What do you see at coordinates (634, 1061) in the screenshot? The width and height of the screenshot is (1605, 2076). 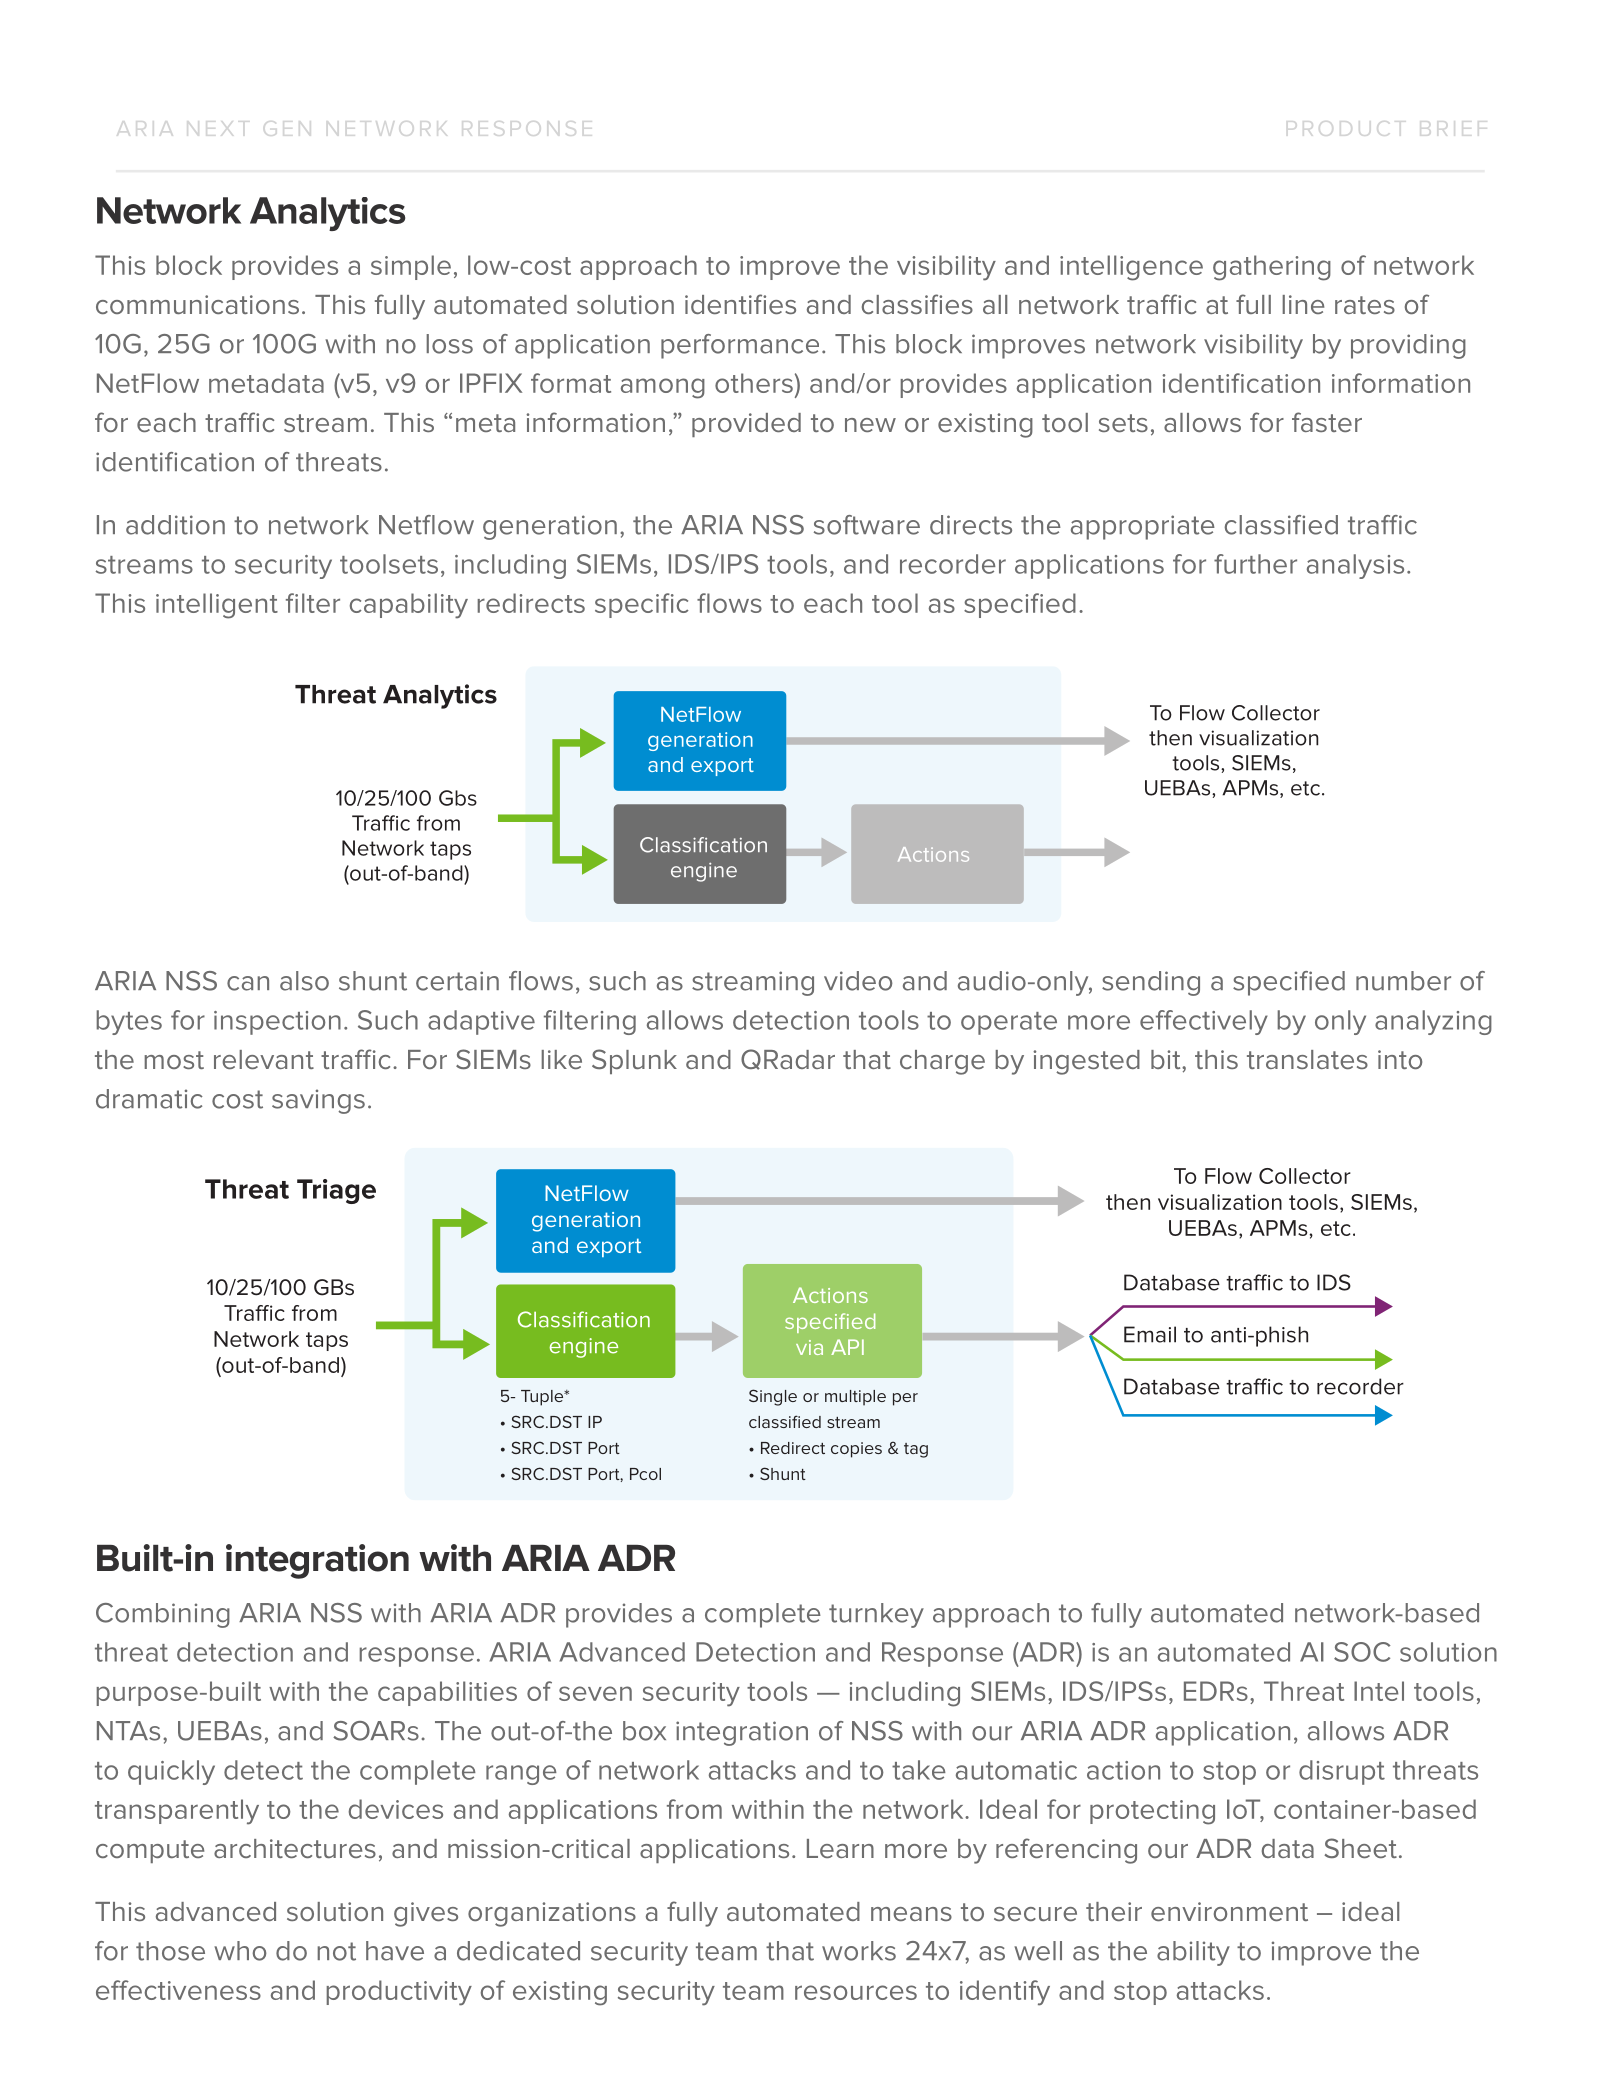 I see `Splunk` at bounding box center [634, 1061].
